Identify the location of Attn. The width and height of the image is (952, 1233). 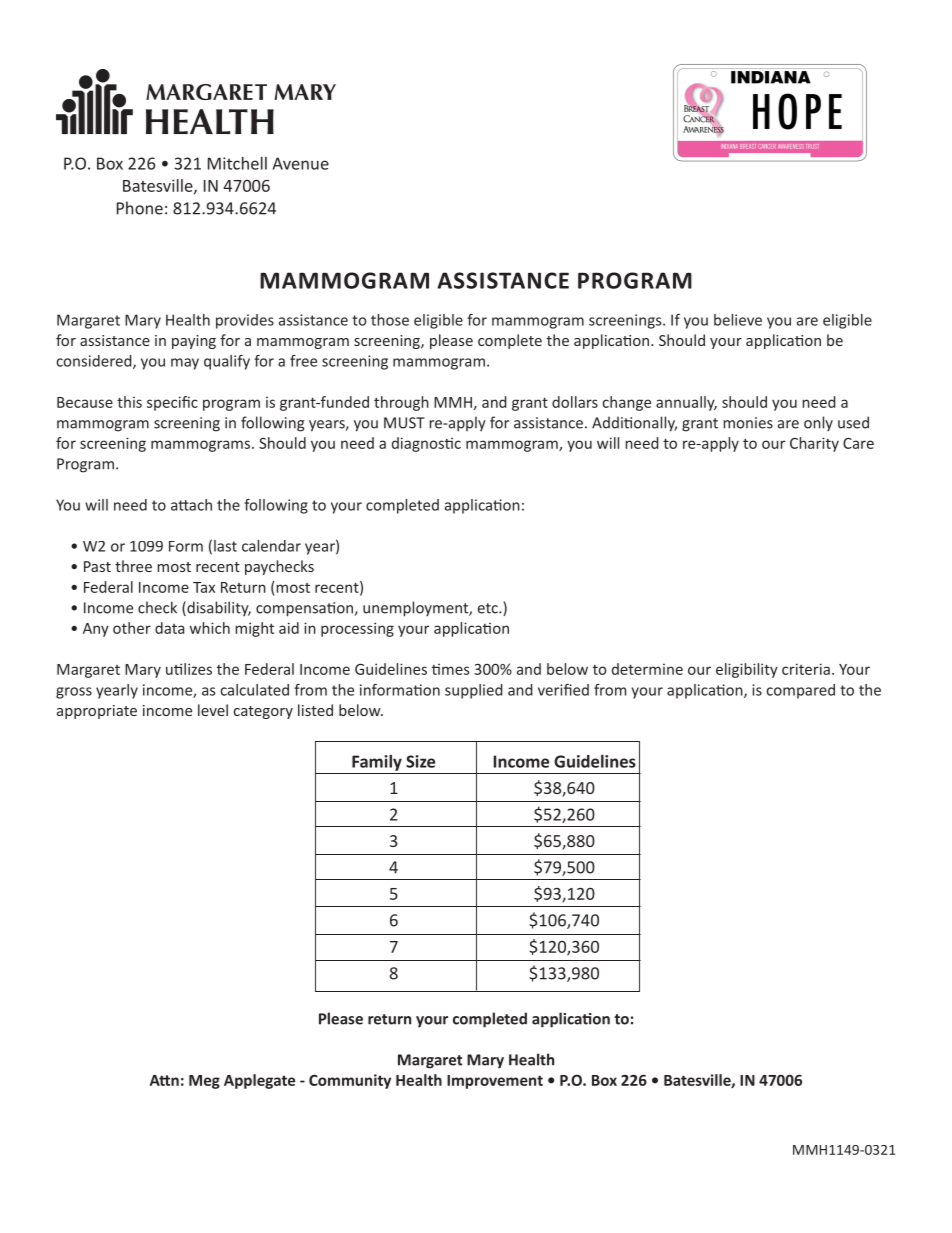
(164, 1080).
